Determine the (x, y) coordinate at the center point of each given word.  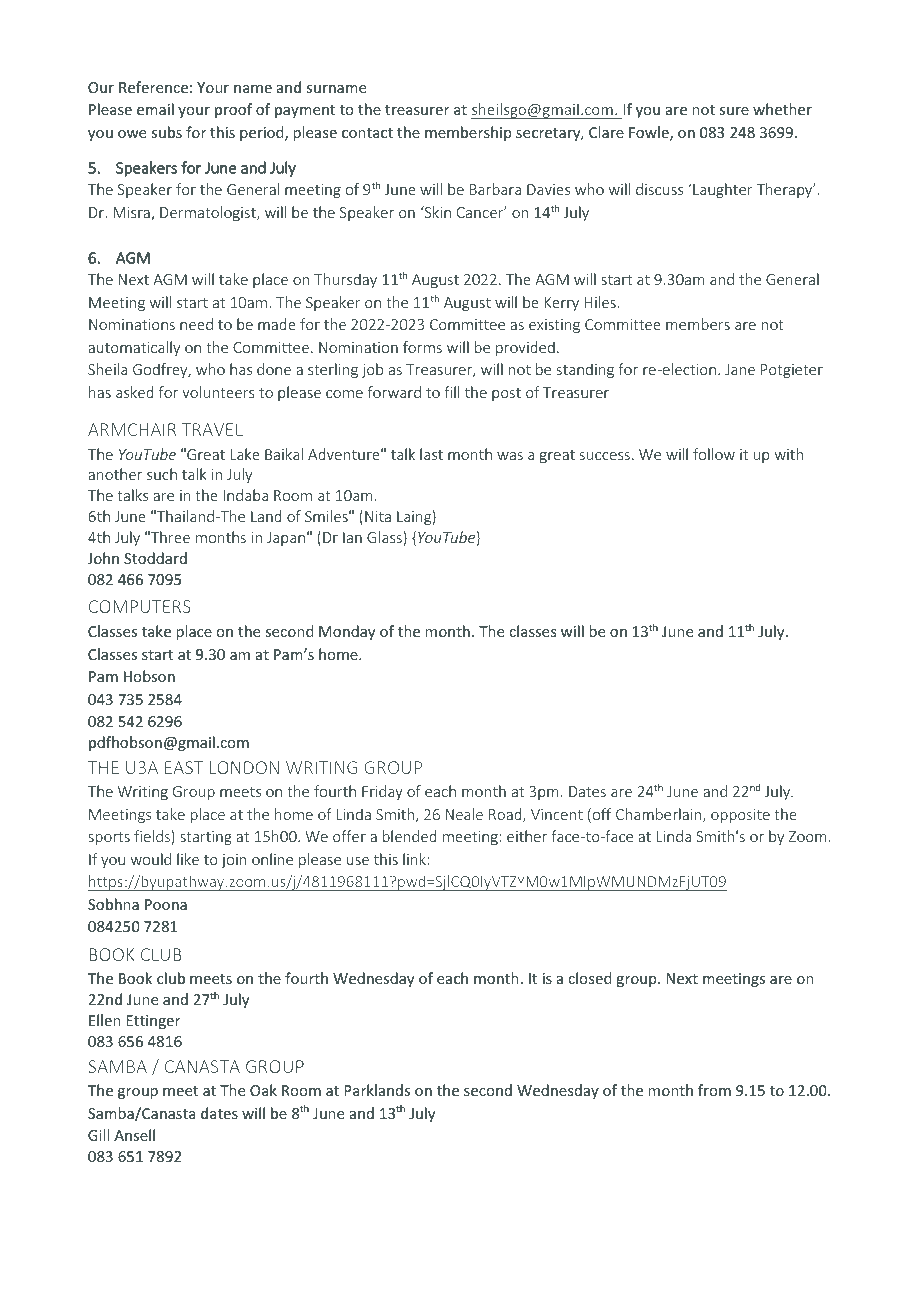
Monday (347, 632)
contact (367, 133)
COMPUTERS (140, 606)
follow (714, 454)
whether (782, 109)
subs (166, 132)
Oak (263, 1090)
